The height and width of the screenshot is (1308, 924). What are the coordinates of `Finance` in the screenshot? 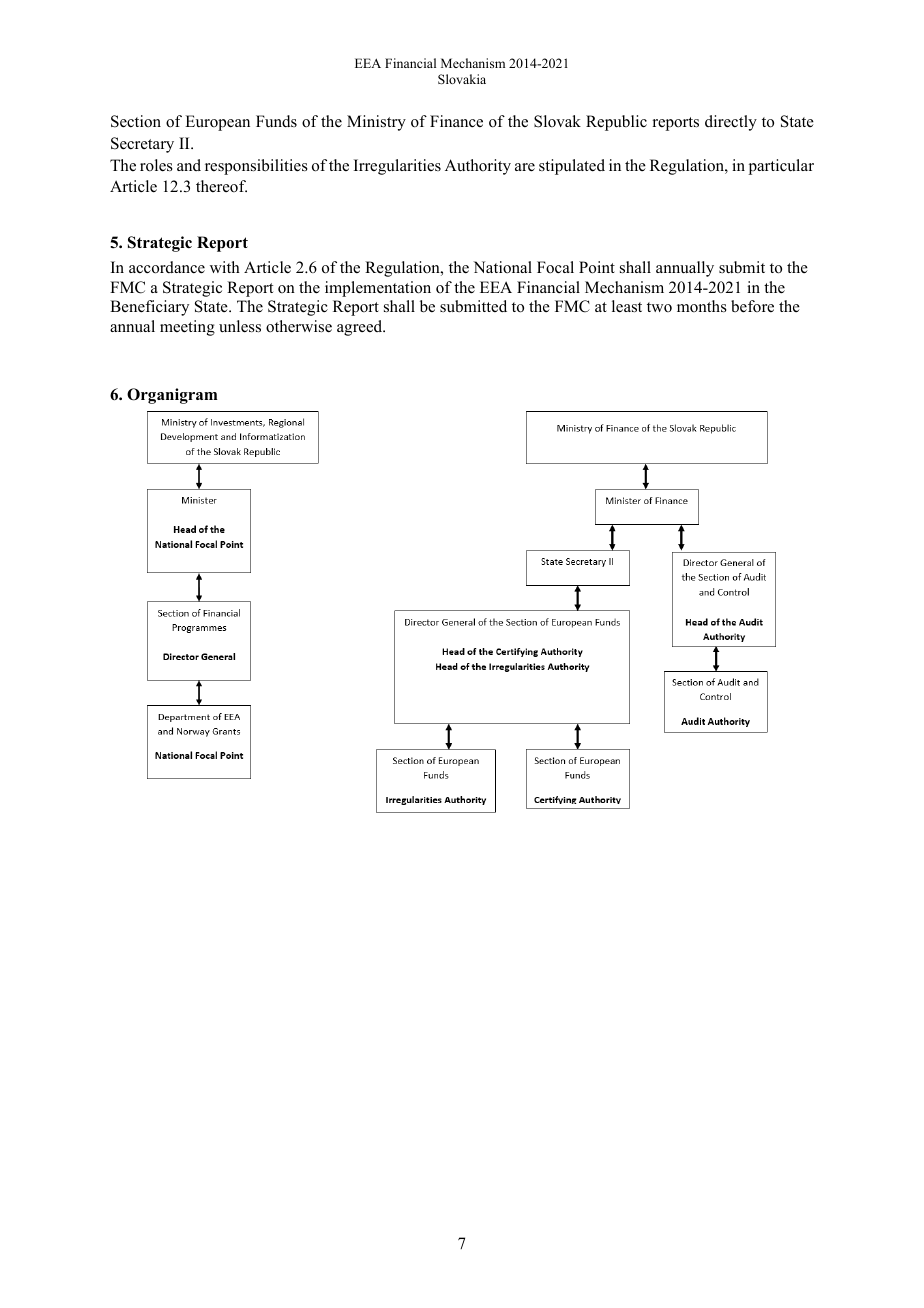 It's located at (456, 121).
